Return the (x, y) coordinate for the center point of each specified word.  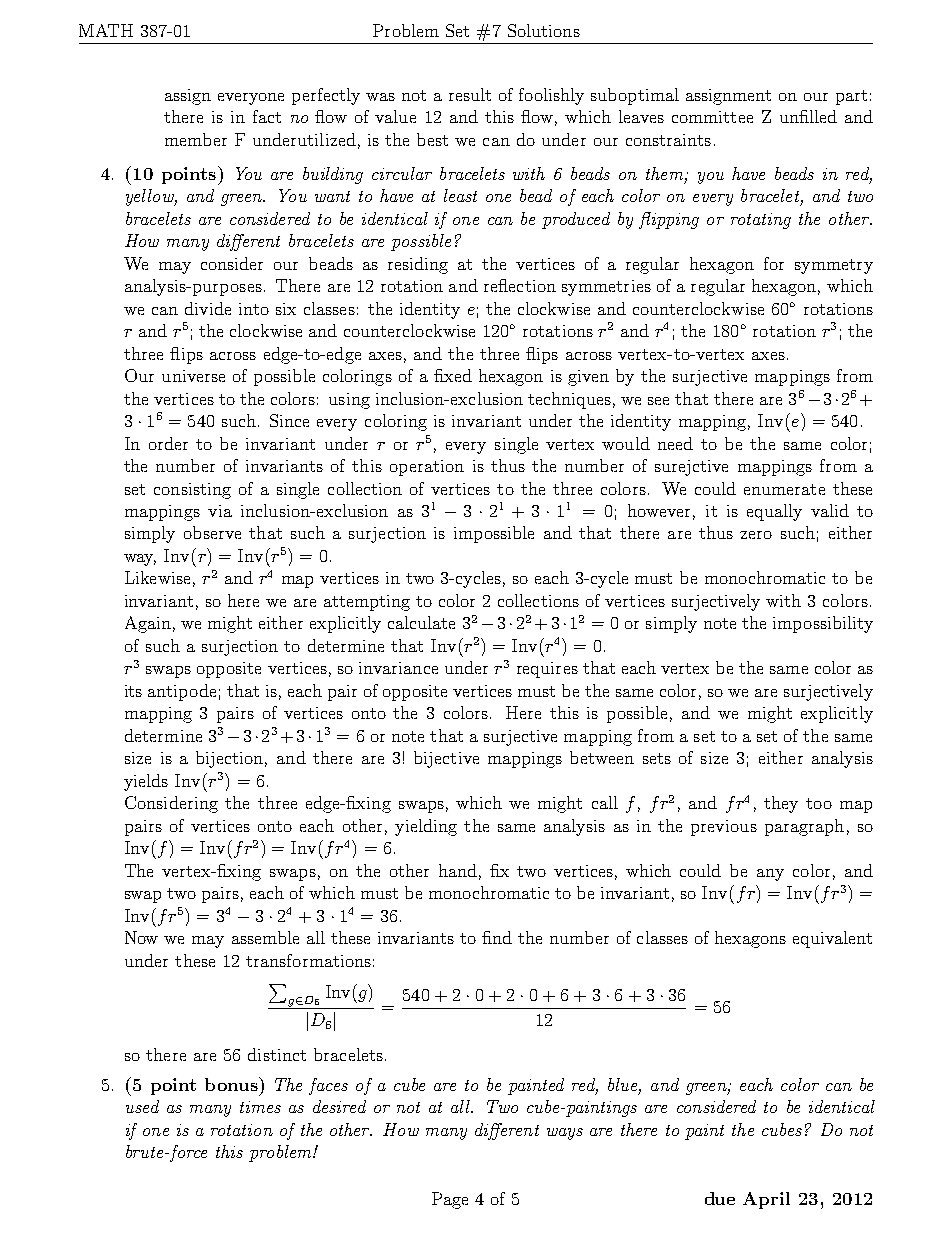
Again (148, 624)
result (470, 94)
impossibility (823, 624)
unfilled (808, 116)
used (142, 1106)
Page (450, 1200)
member (196, 139)
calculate (421, 622)
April (766, 1200)
